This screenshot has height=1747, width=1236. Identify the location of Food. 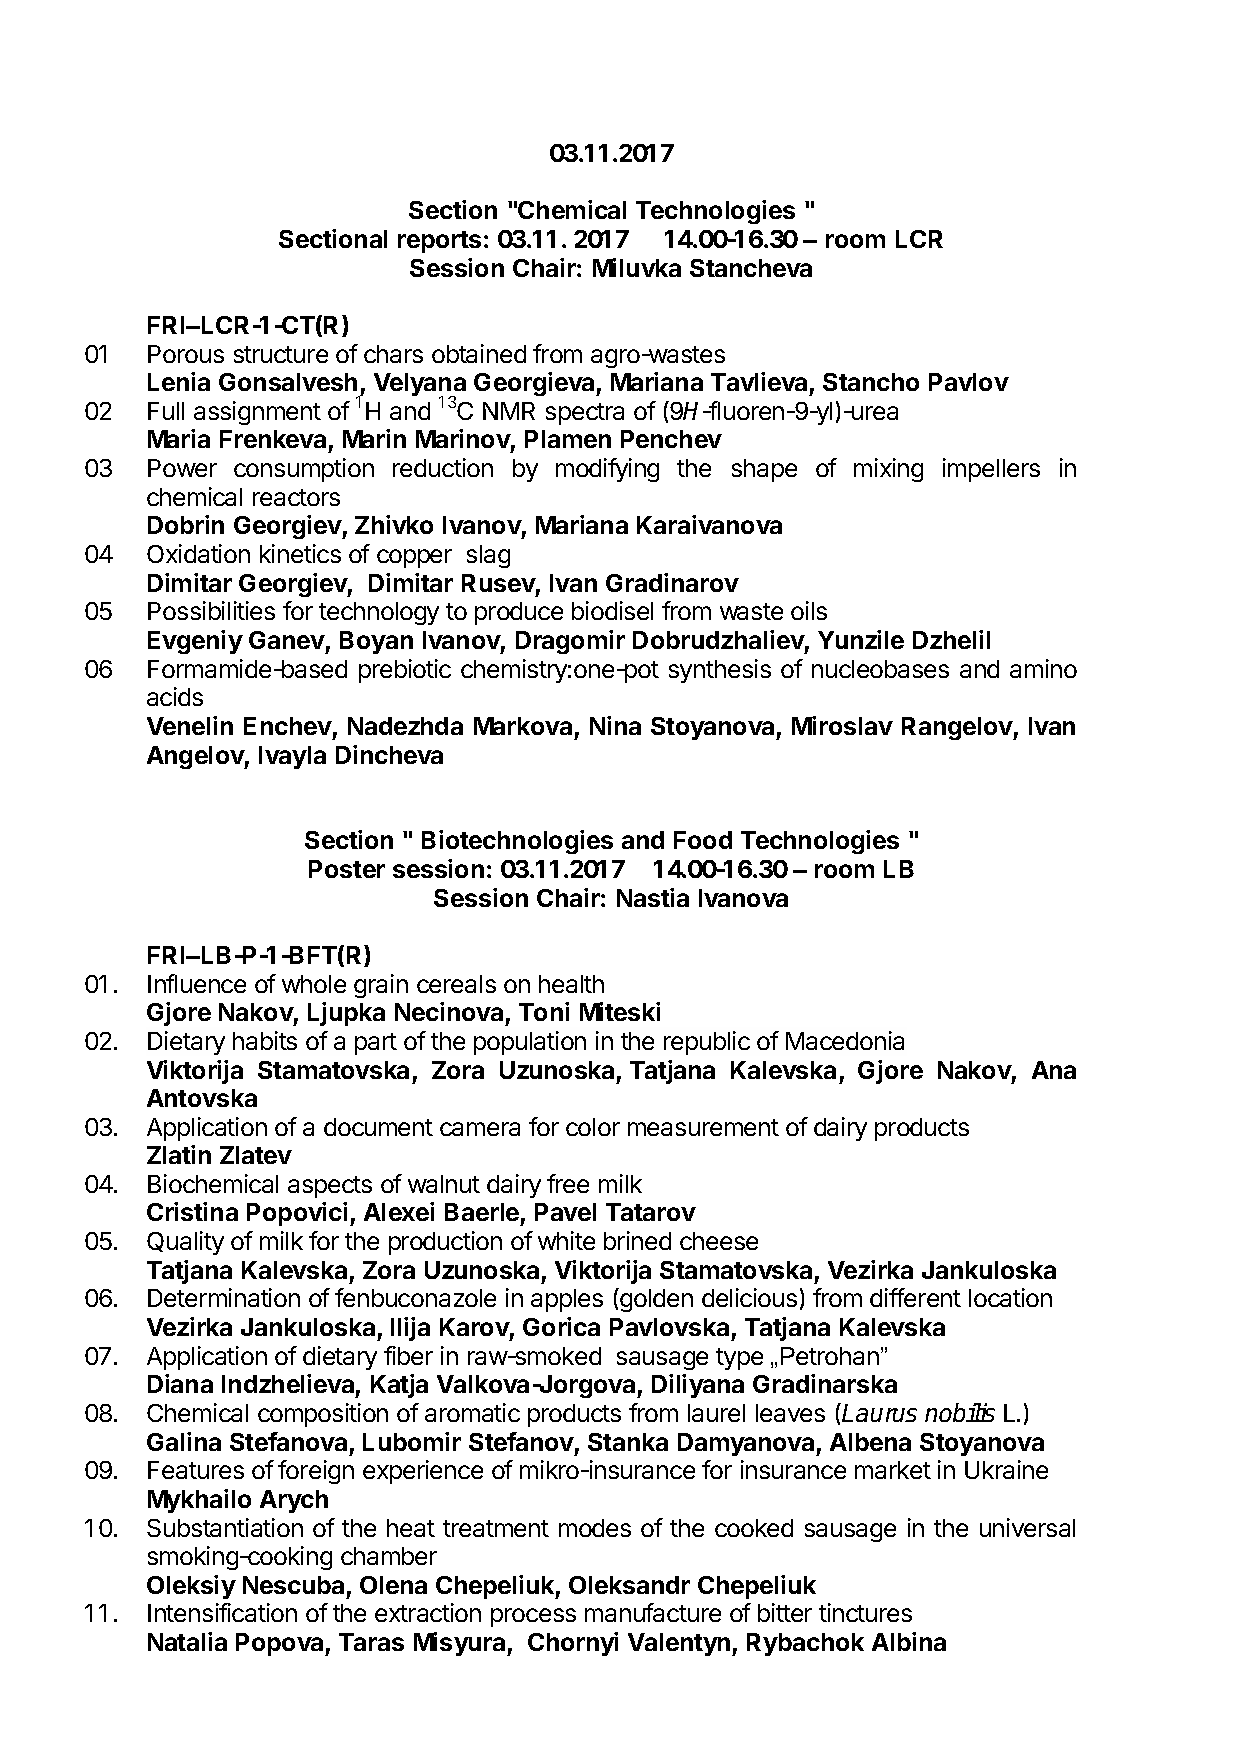
(703, 840).
